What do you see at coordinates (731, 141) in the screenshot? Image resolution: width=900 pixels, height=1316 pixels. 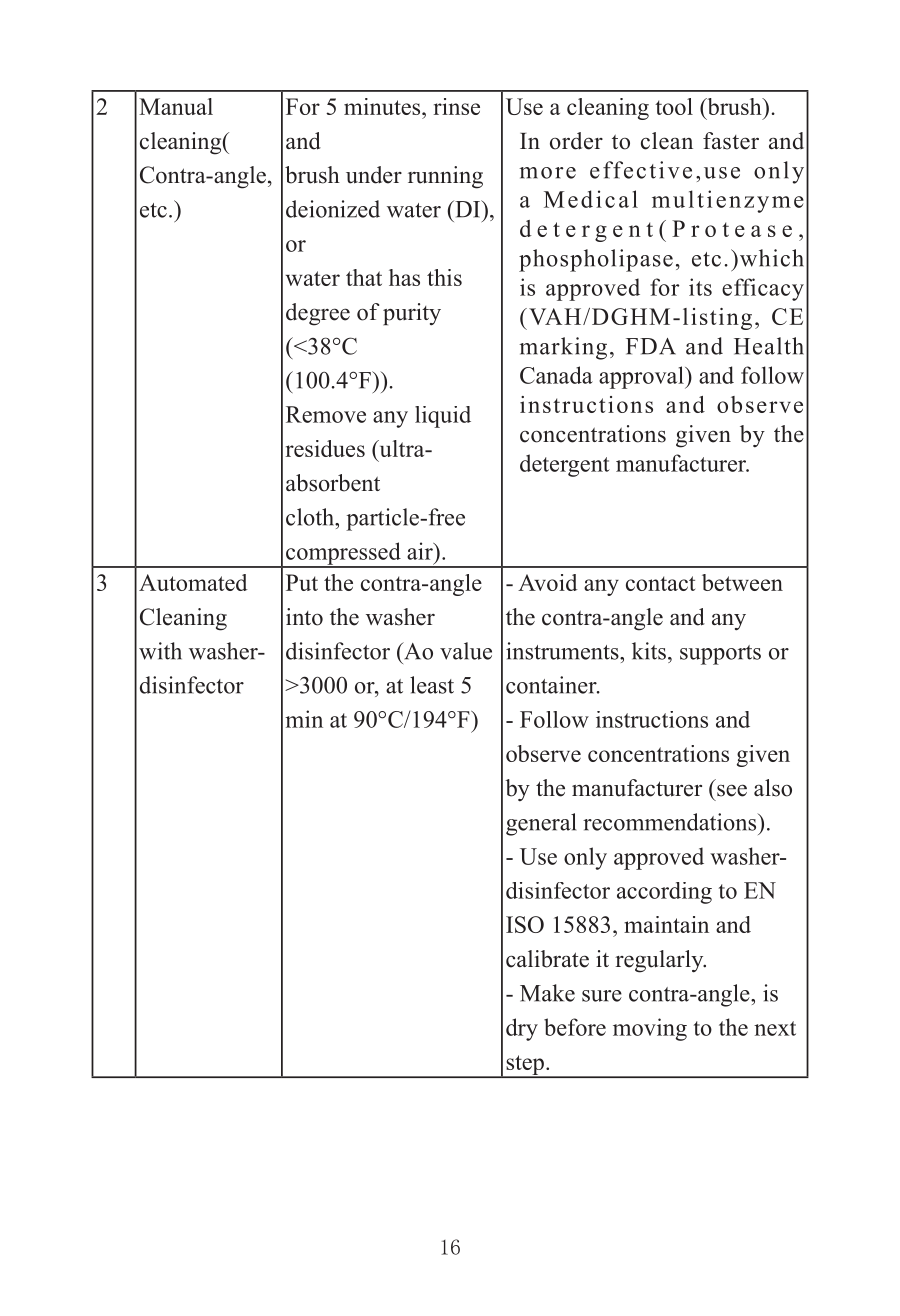 I see `faster` at bounding box center [731, 141].
